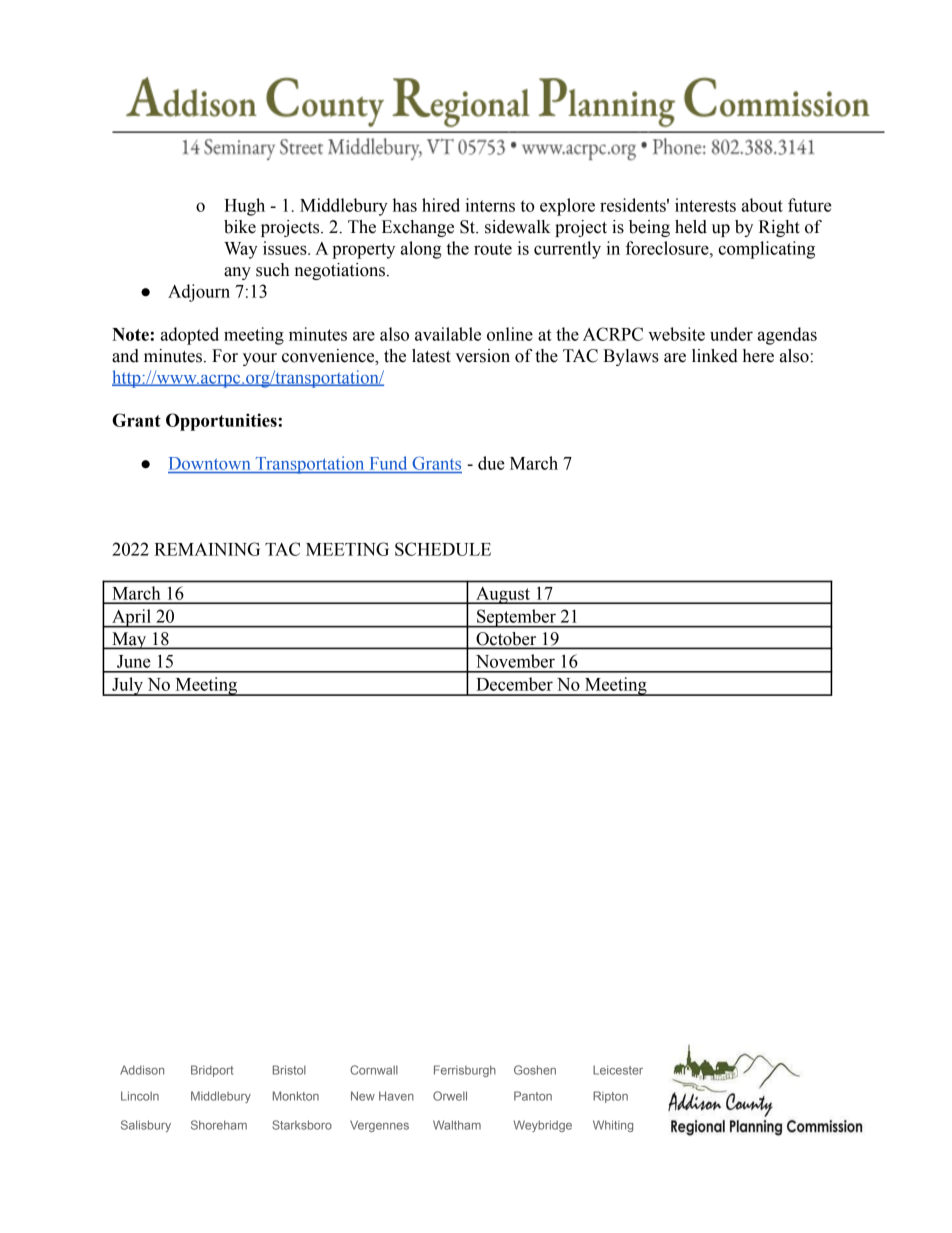  I want to click on June, so click(134, 661).
